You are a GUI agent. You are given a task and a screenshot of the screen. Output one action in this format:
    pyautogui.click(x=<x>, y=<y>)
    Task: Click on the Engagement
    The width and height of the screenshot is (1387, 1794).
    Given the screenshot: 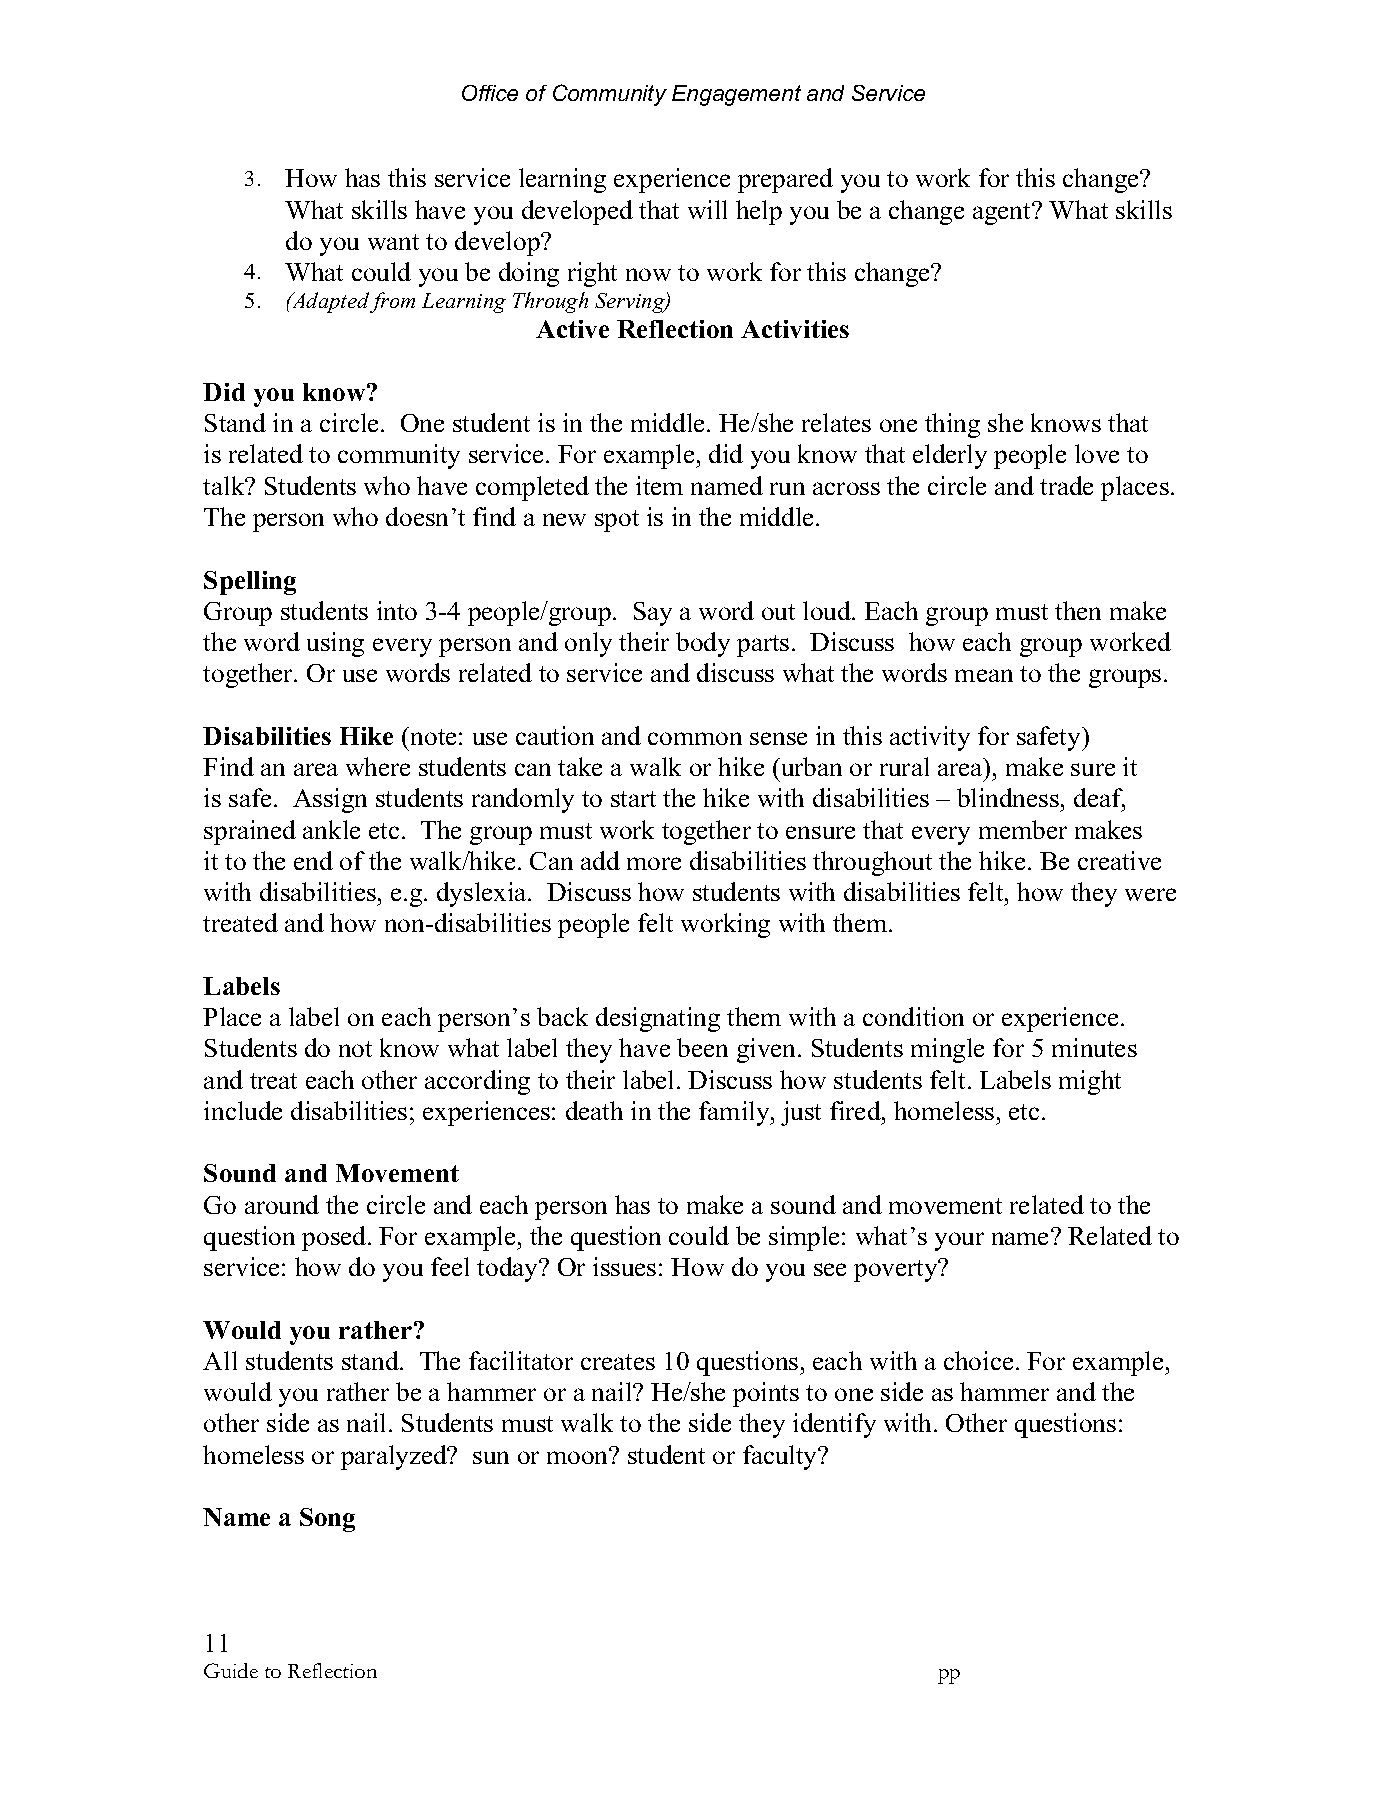 What is the action you would take?
    pyautogui.click(x=736, y=95)
